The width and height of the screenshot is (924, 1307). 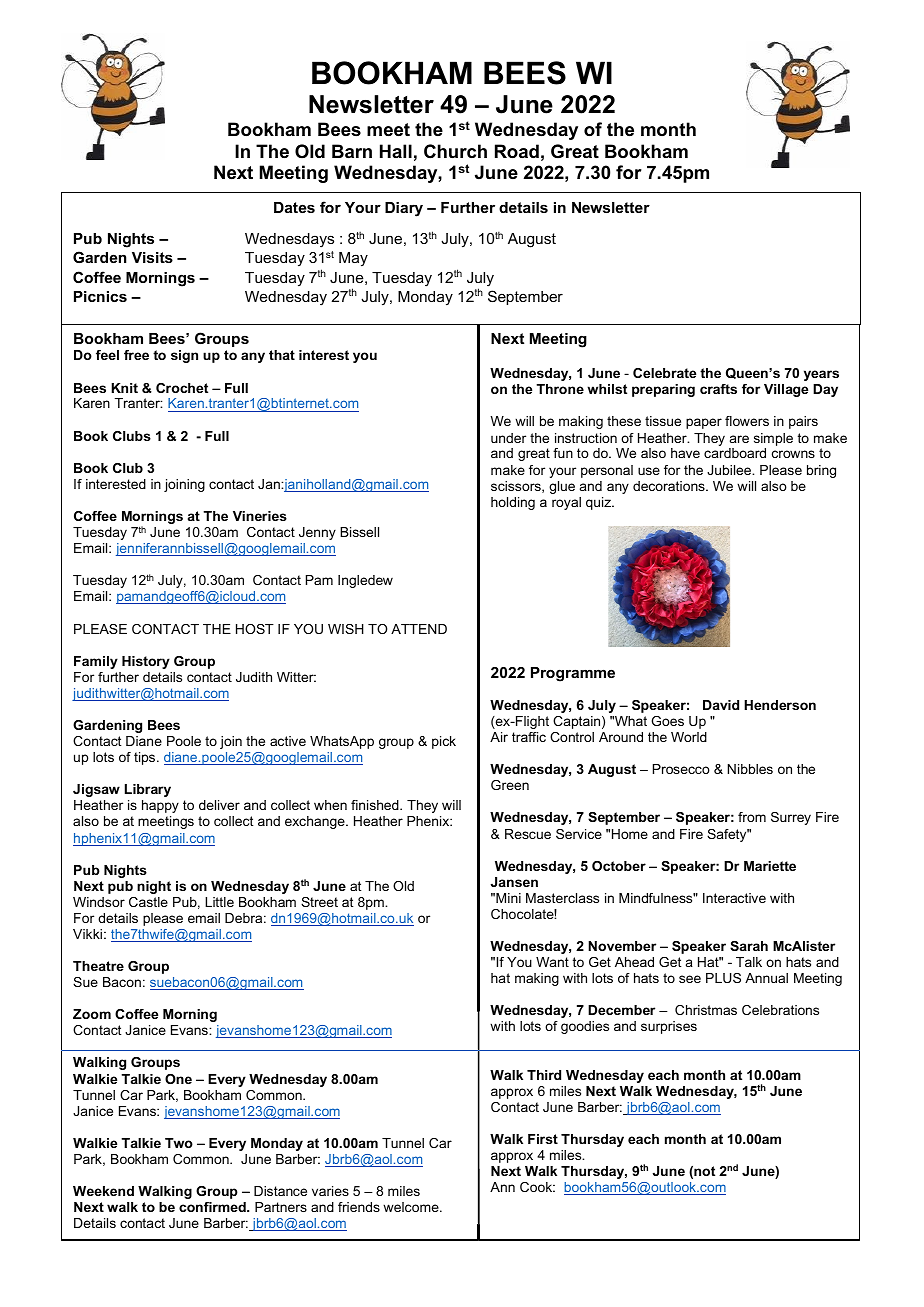 I want to click on Two, so click(x=179, y=1143).
